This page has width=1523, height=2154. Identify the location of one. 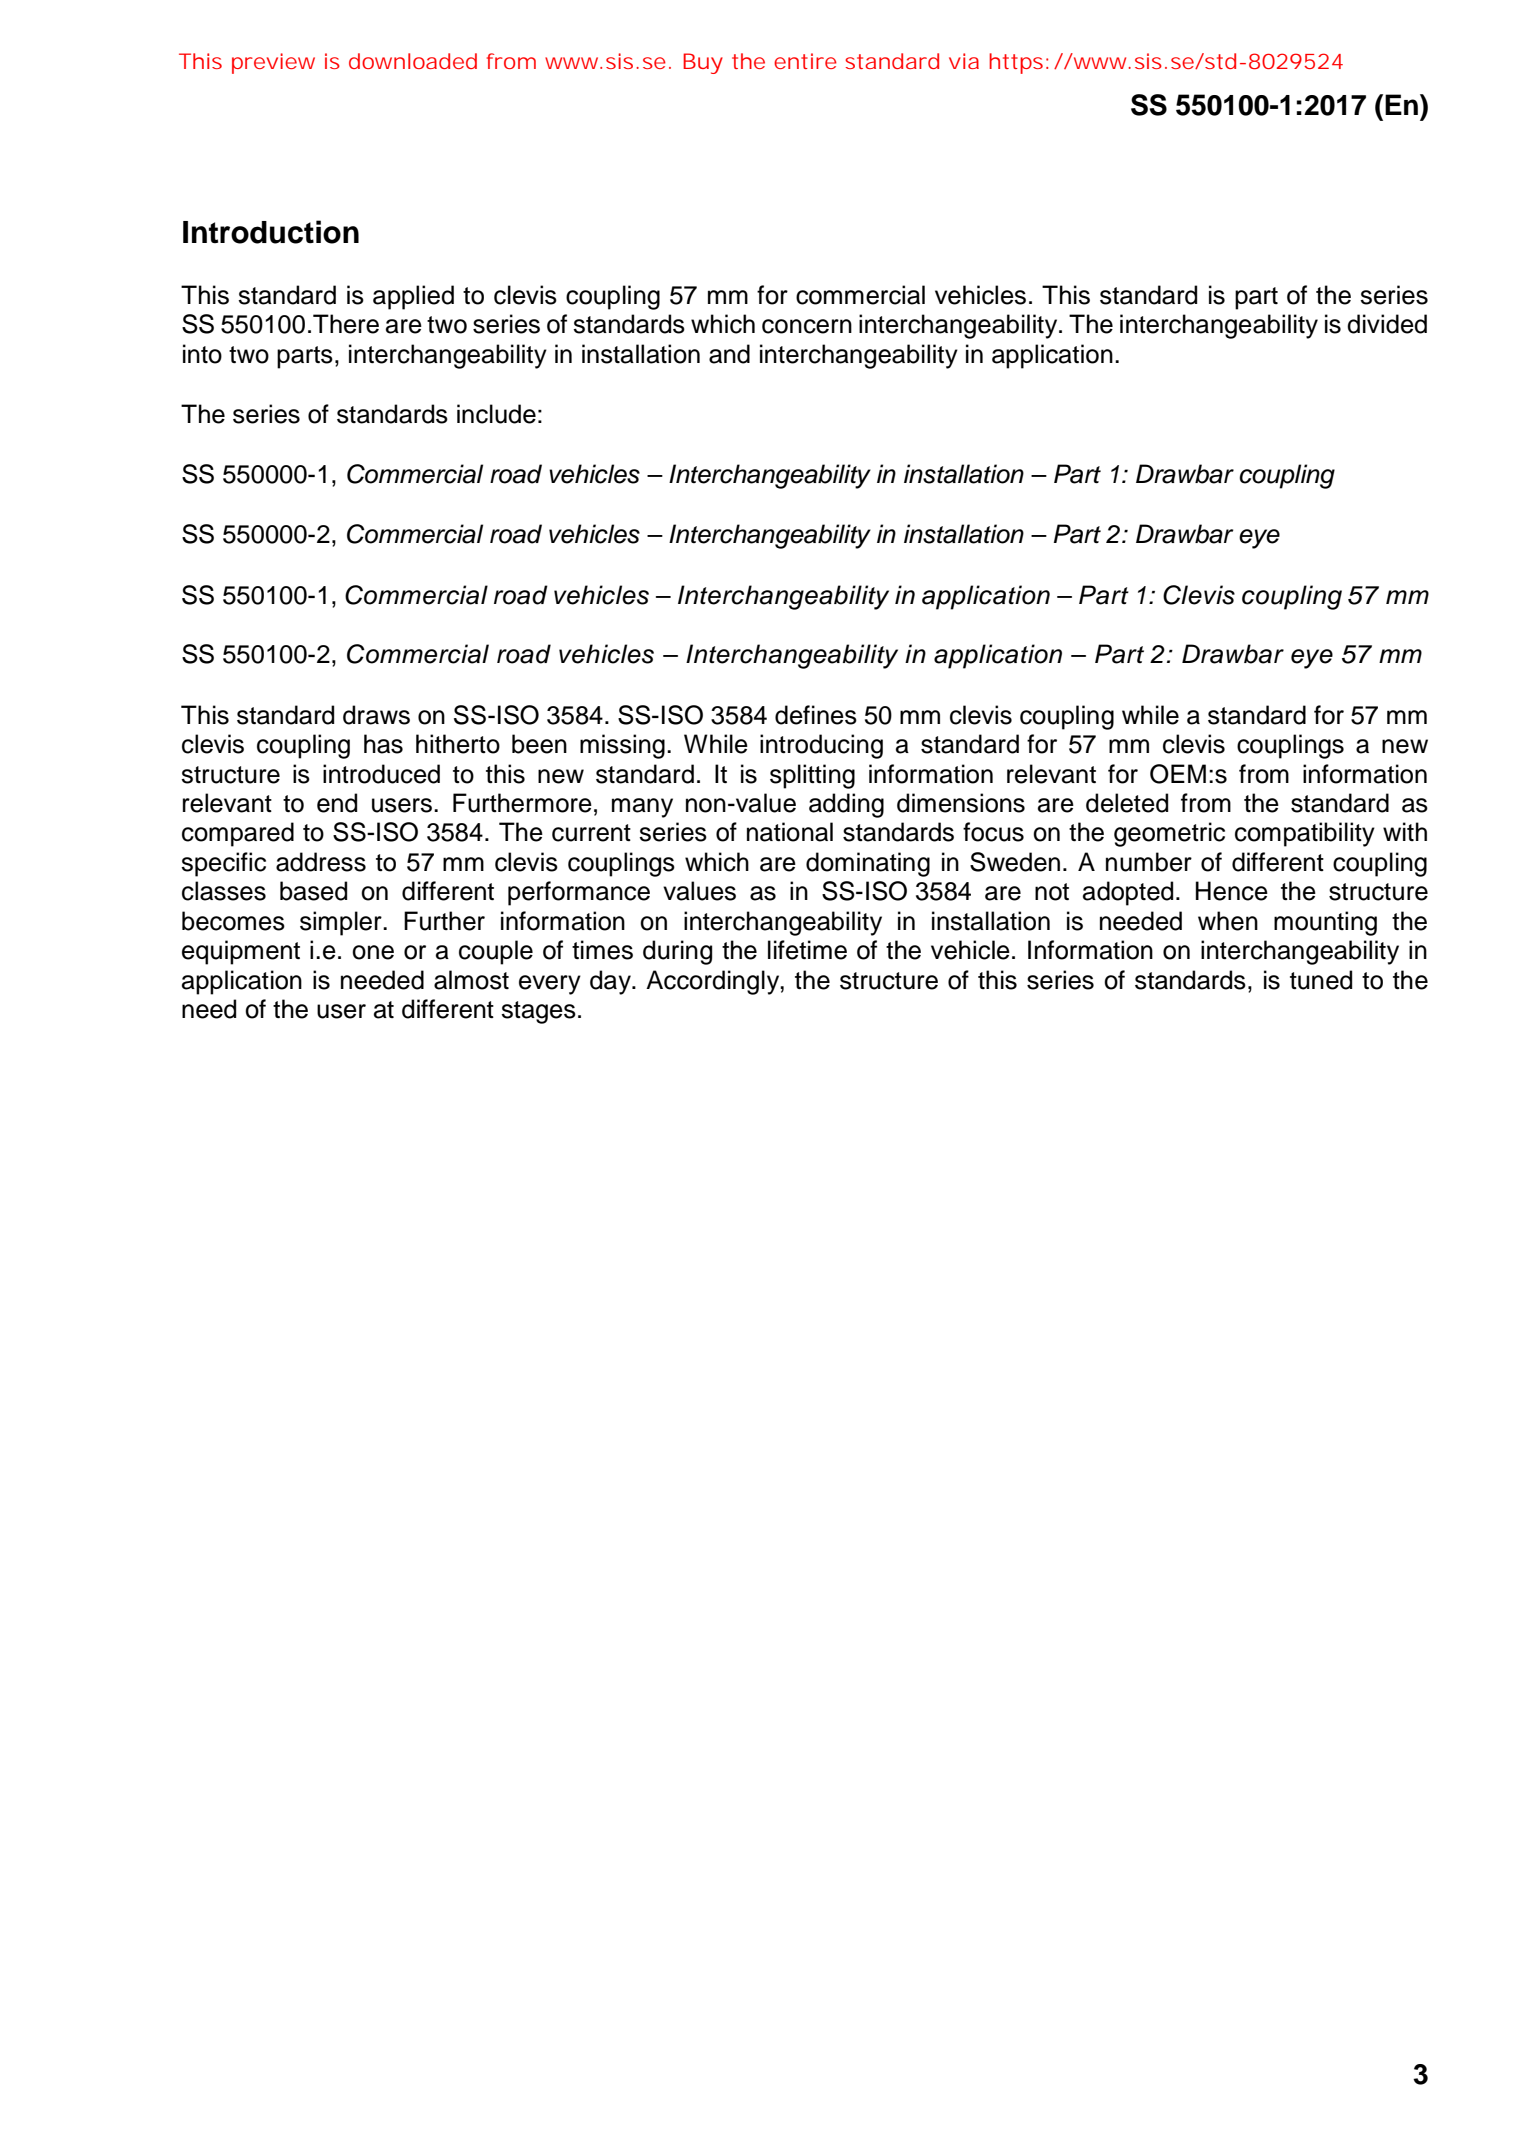
(373, 952).
